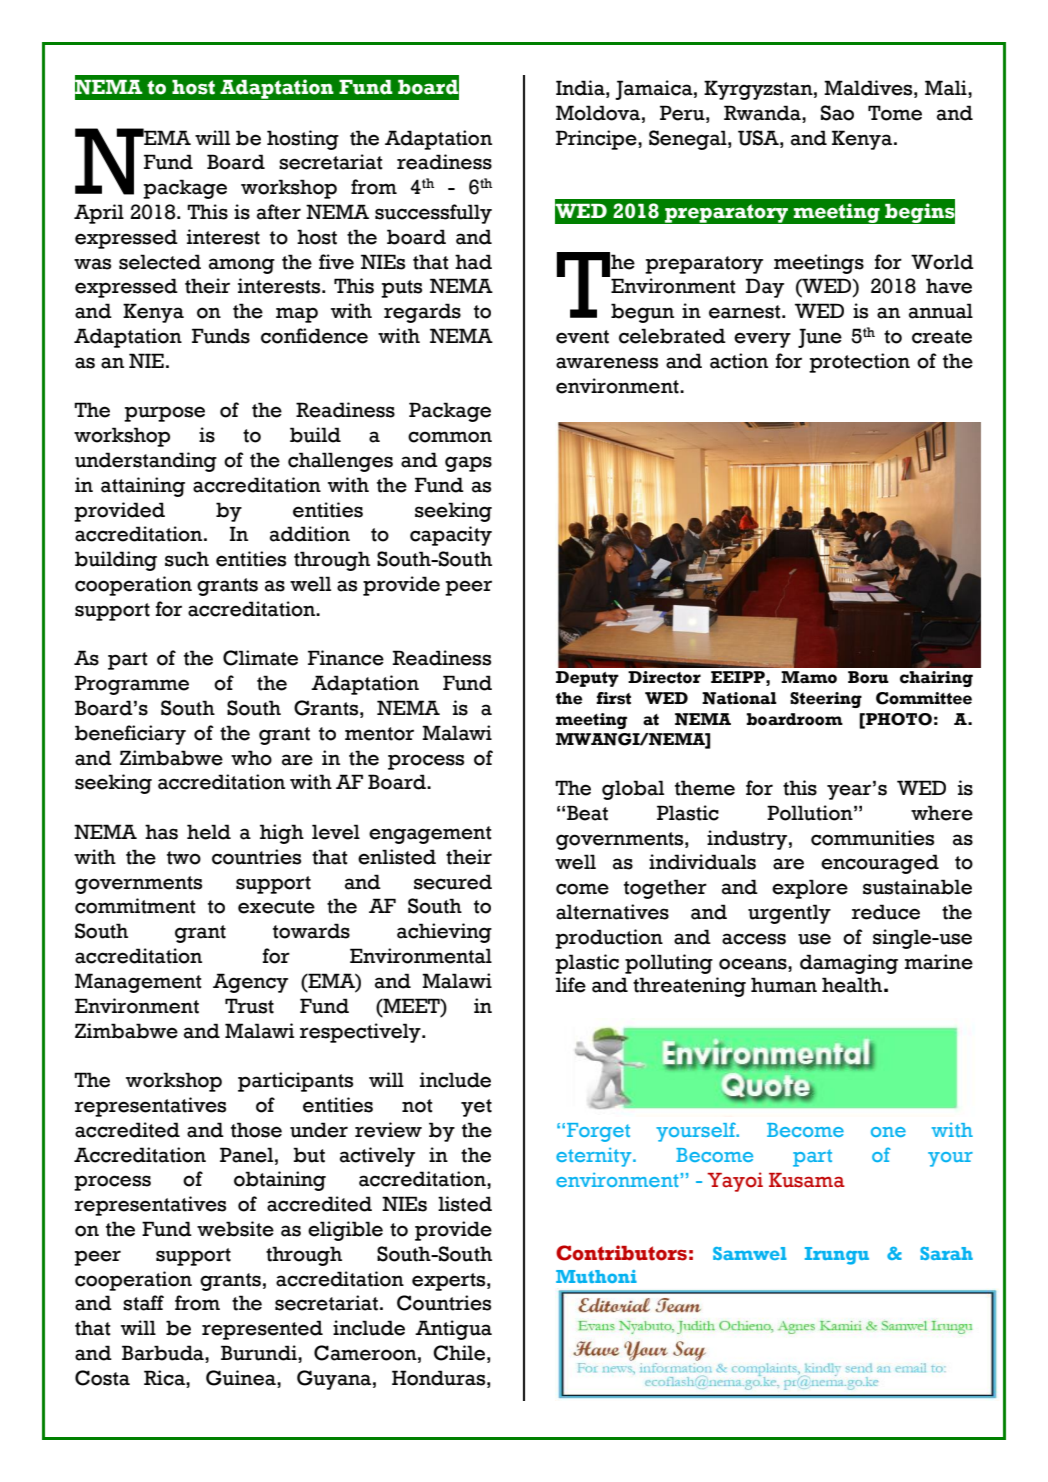  I want to click on Antigua, so click(453, 1330).
